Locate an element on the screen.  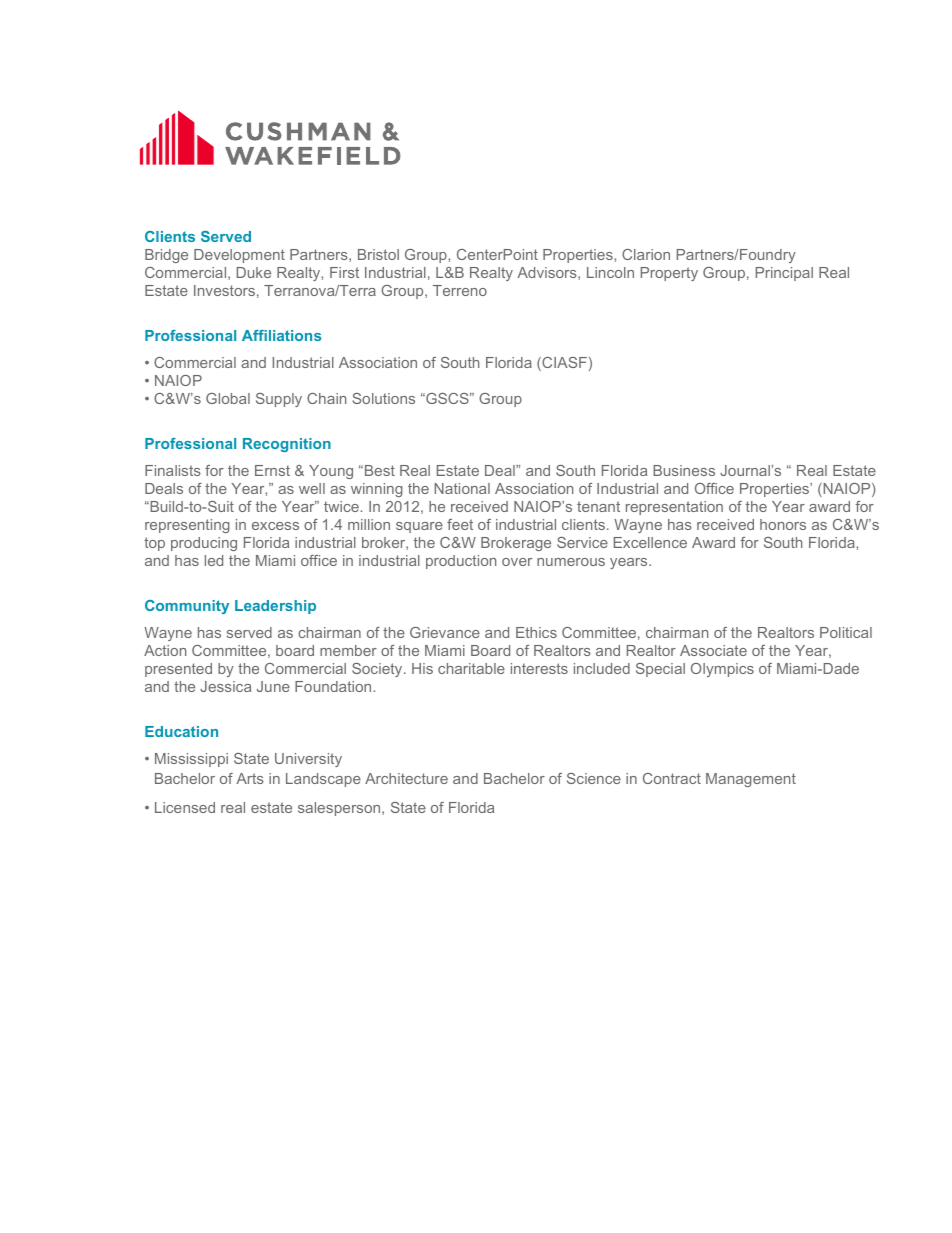
Principal is located at coordinates (784, 274).
